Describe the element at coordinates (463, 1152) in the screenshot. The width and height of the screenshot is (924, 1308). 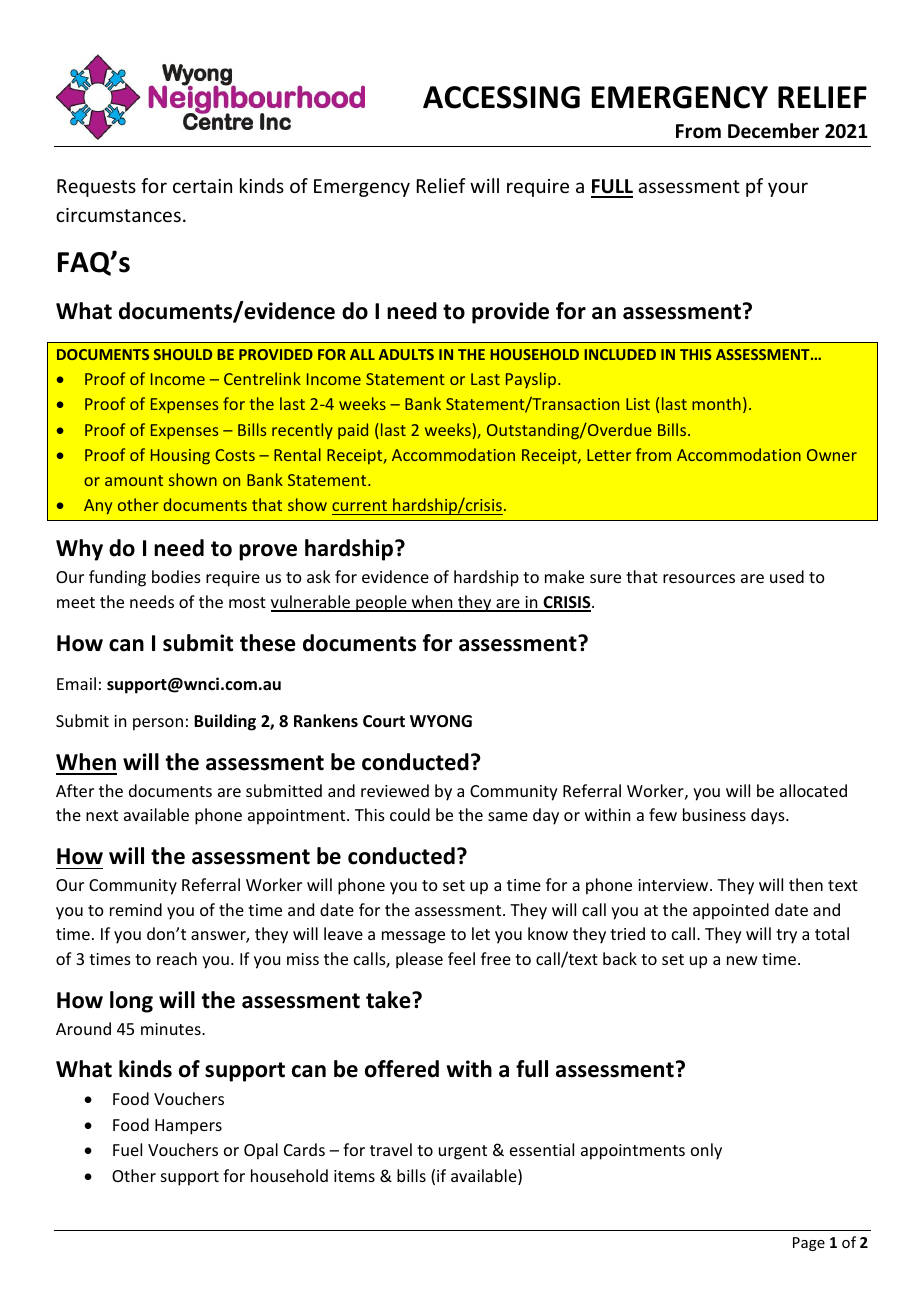
I see `urgent` at that location.
